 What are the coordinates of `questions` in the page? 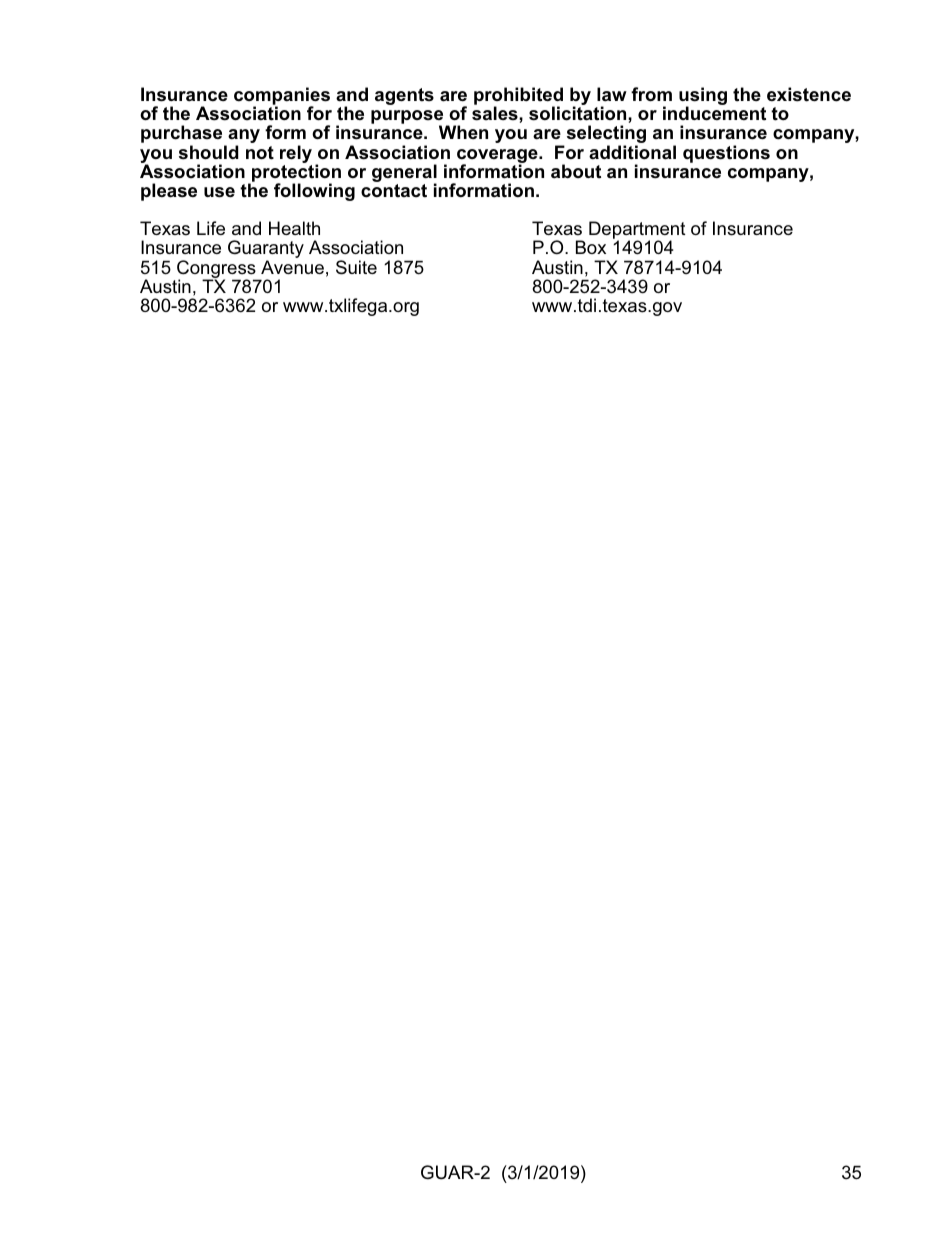 It's located at (726, 154).
